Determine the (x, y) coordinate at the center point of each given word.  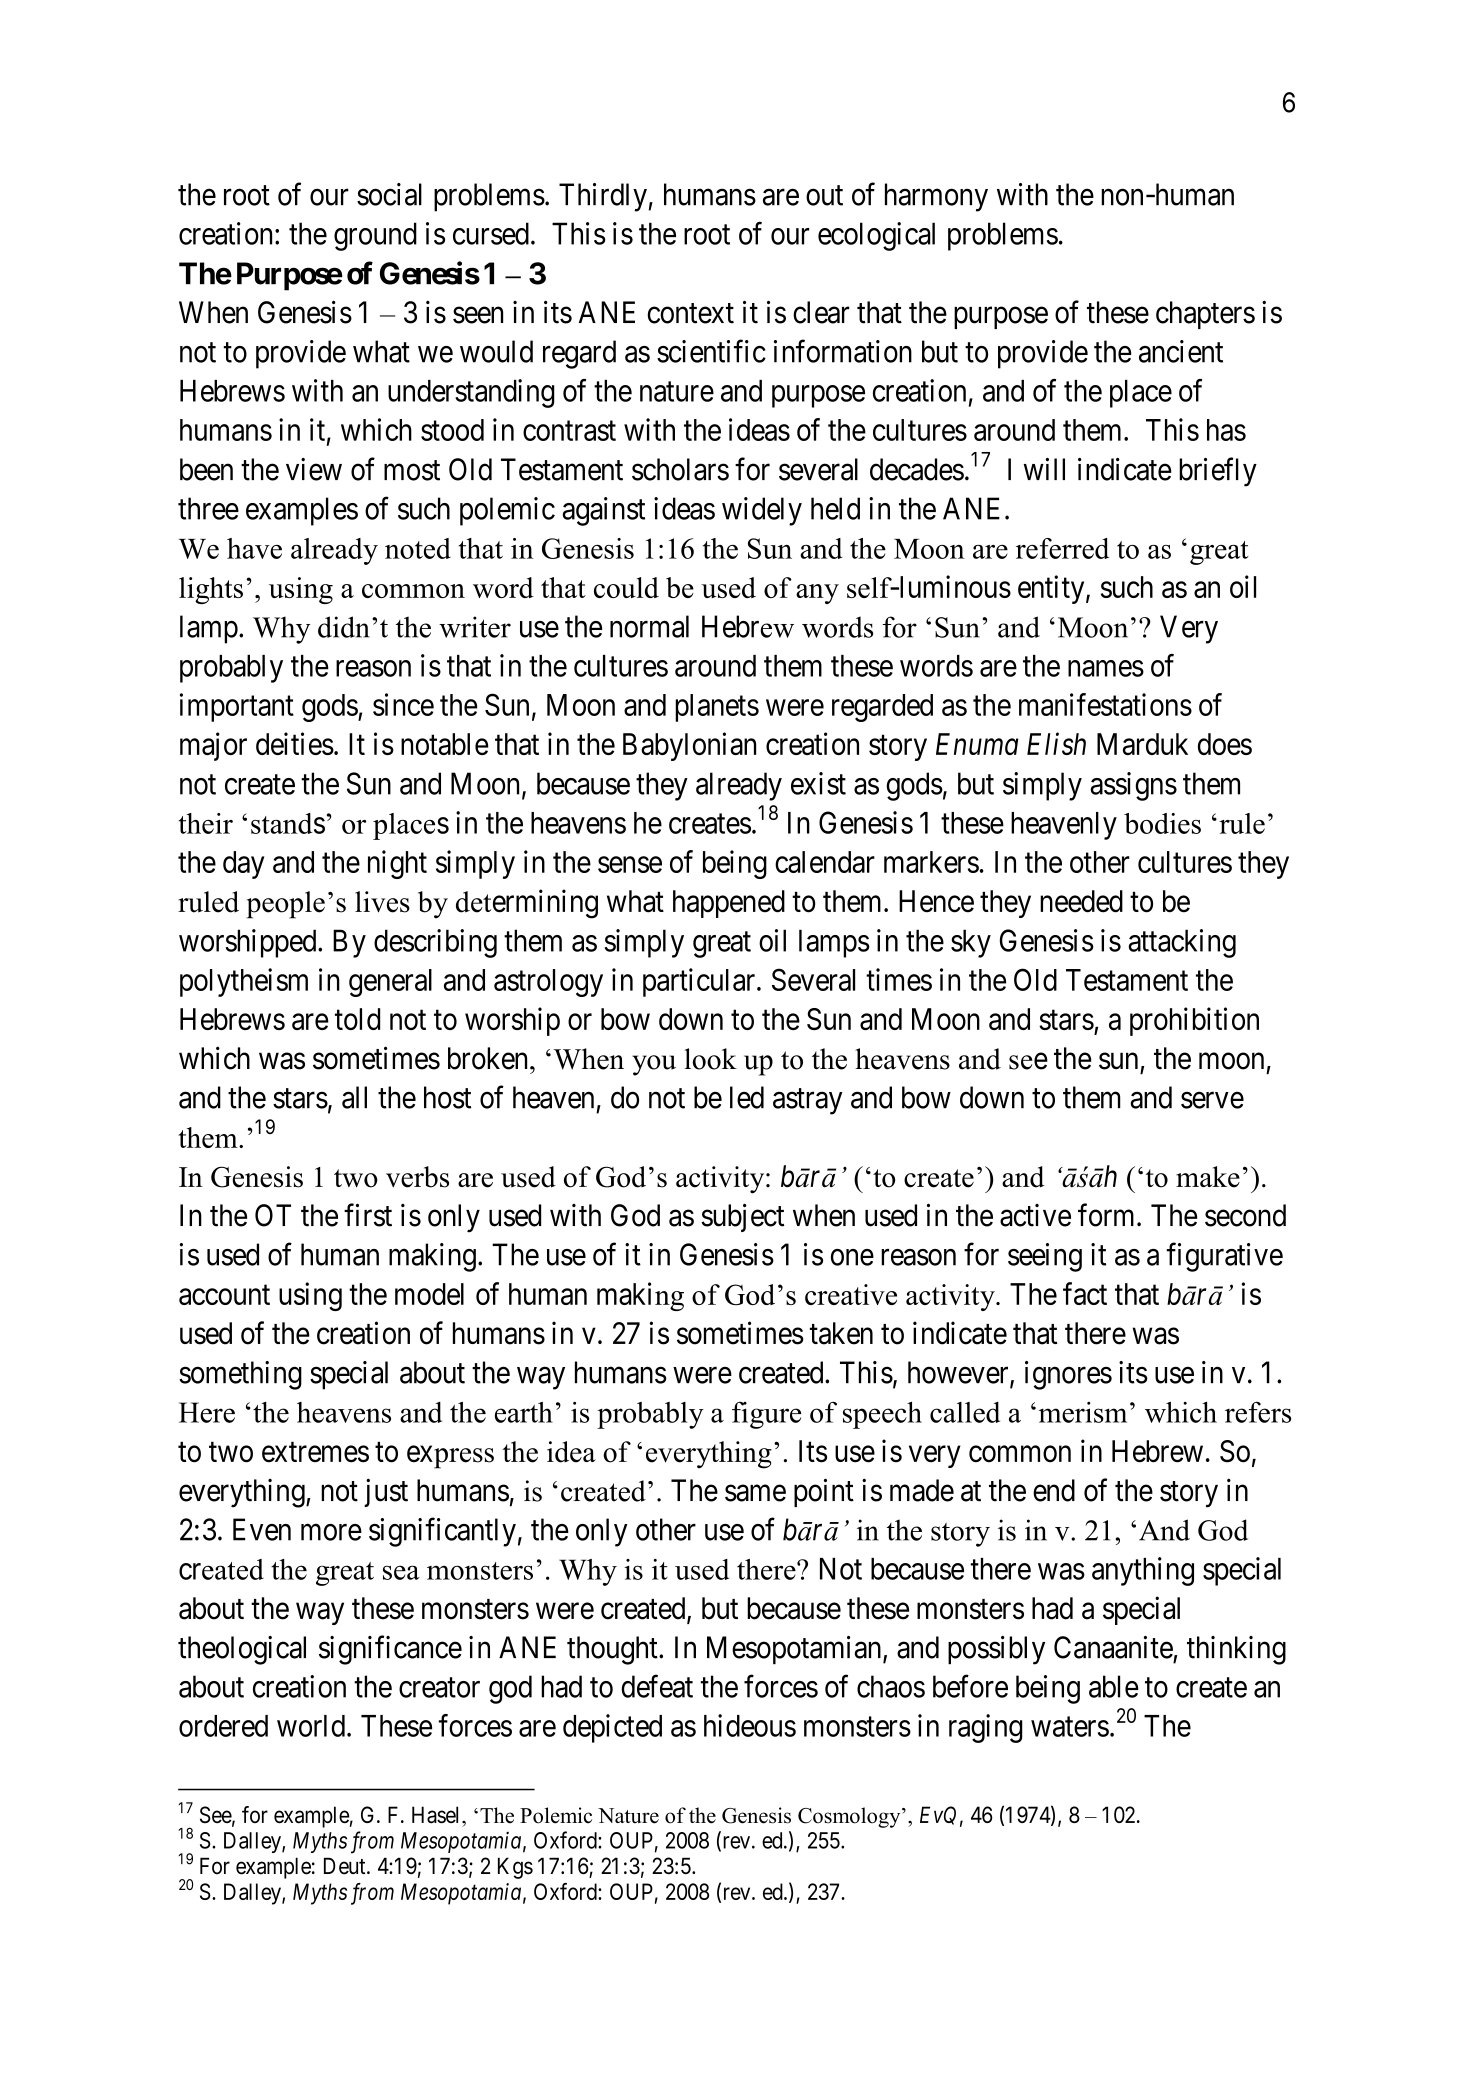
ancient (1181, 351)
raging (986, 1728)
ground (375, 236)
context (690, 313)
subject (742, 1217)
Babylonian (689, 746)
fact (1085, 1293)
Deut (346, 1866)
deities (295, 743)
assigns (1133, 786)
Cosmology (850, 1817)
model (429, 1294)
